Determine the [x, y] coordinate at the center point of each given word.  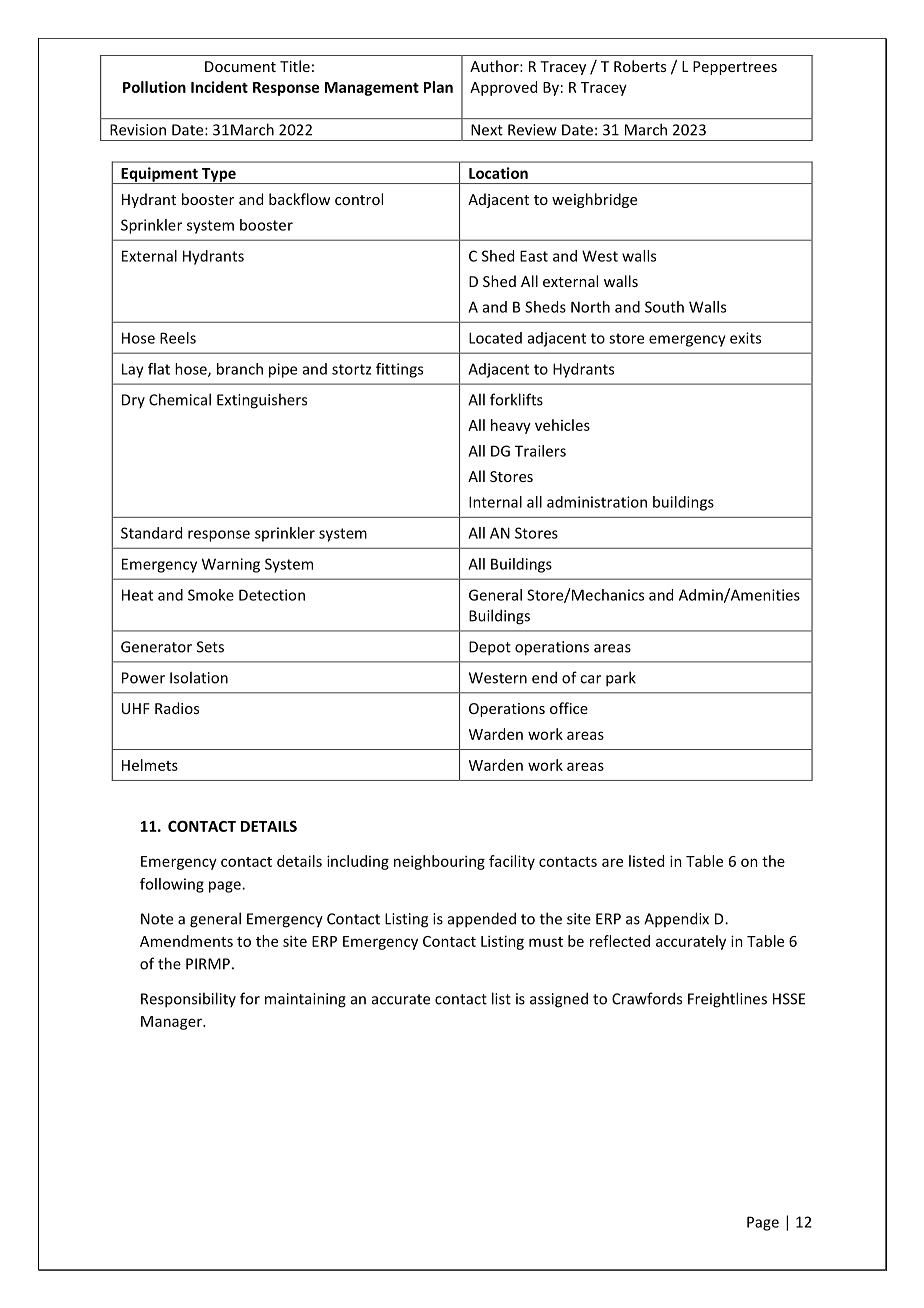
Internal [495, 502]
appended [482, 920]
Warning [231, 565]
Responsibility [188, 1000]
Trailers [540, 451]
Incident [219, 87]
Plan [438, 87]
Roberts [640, 66]
